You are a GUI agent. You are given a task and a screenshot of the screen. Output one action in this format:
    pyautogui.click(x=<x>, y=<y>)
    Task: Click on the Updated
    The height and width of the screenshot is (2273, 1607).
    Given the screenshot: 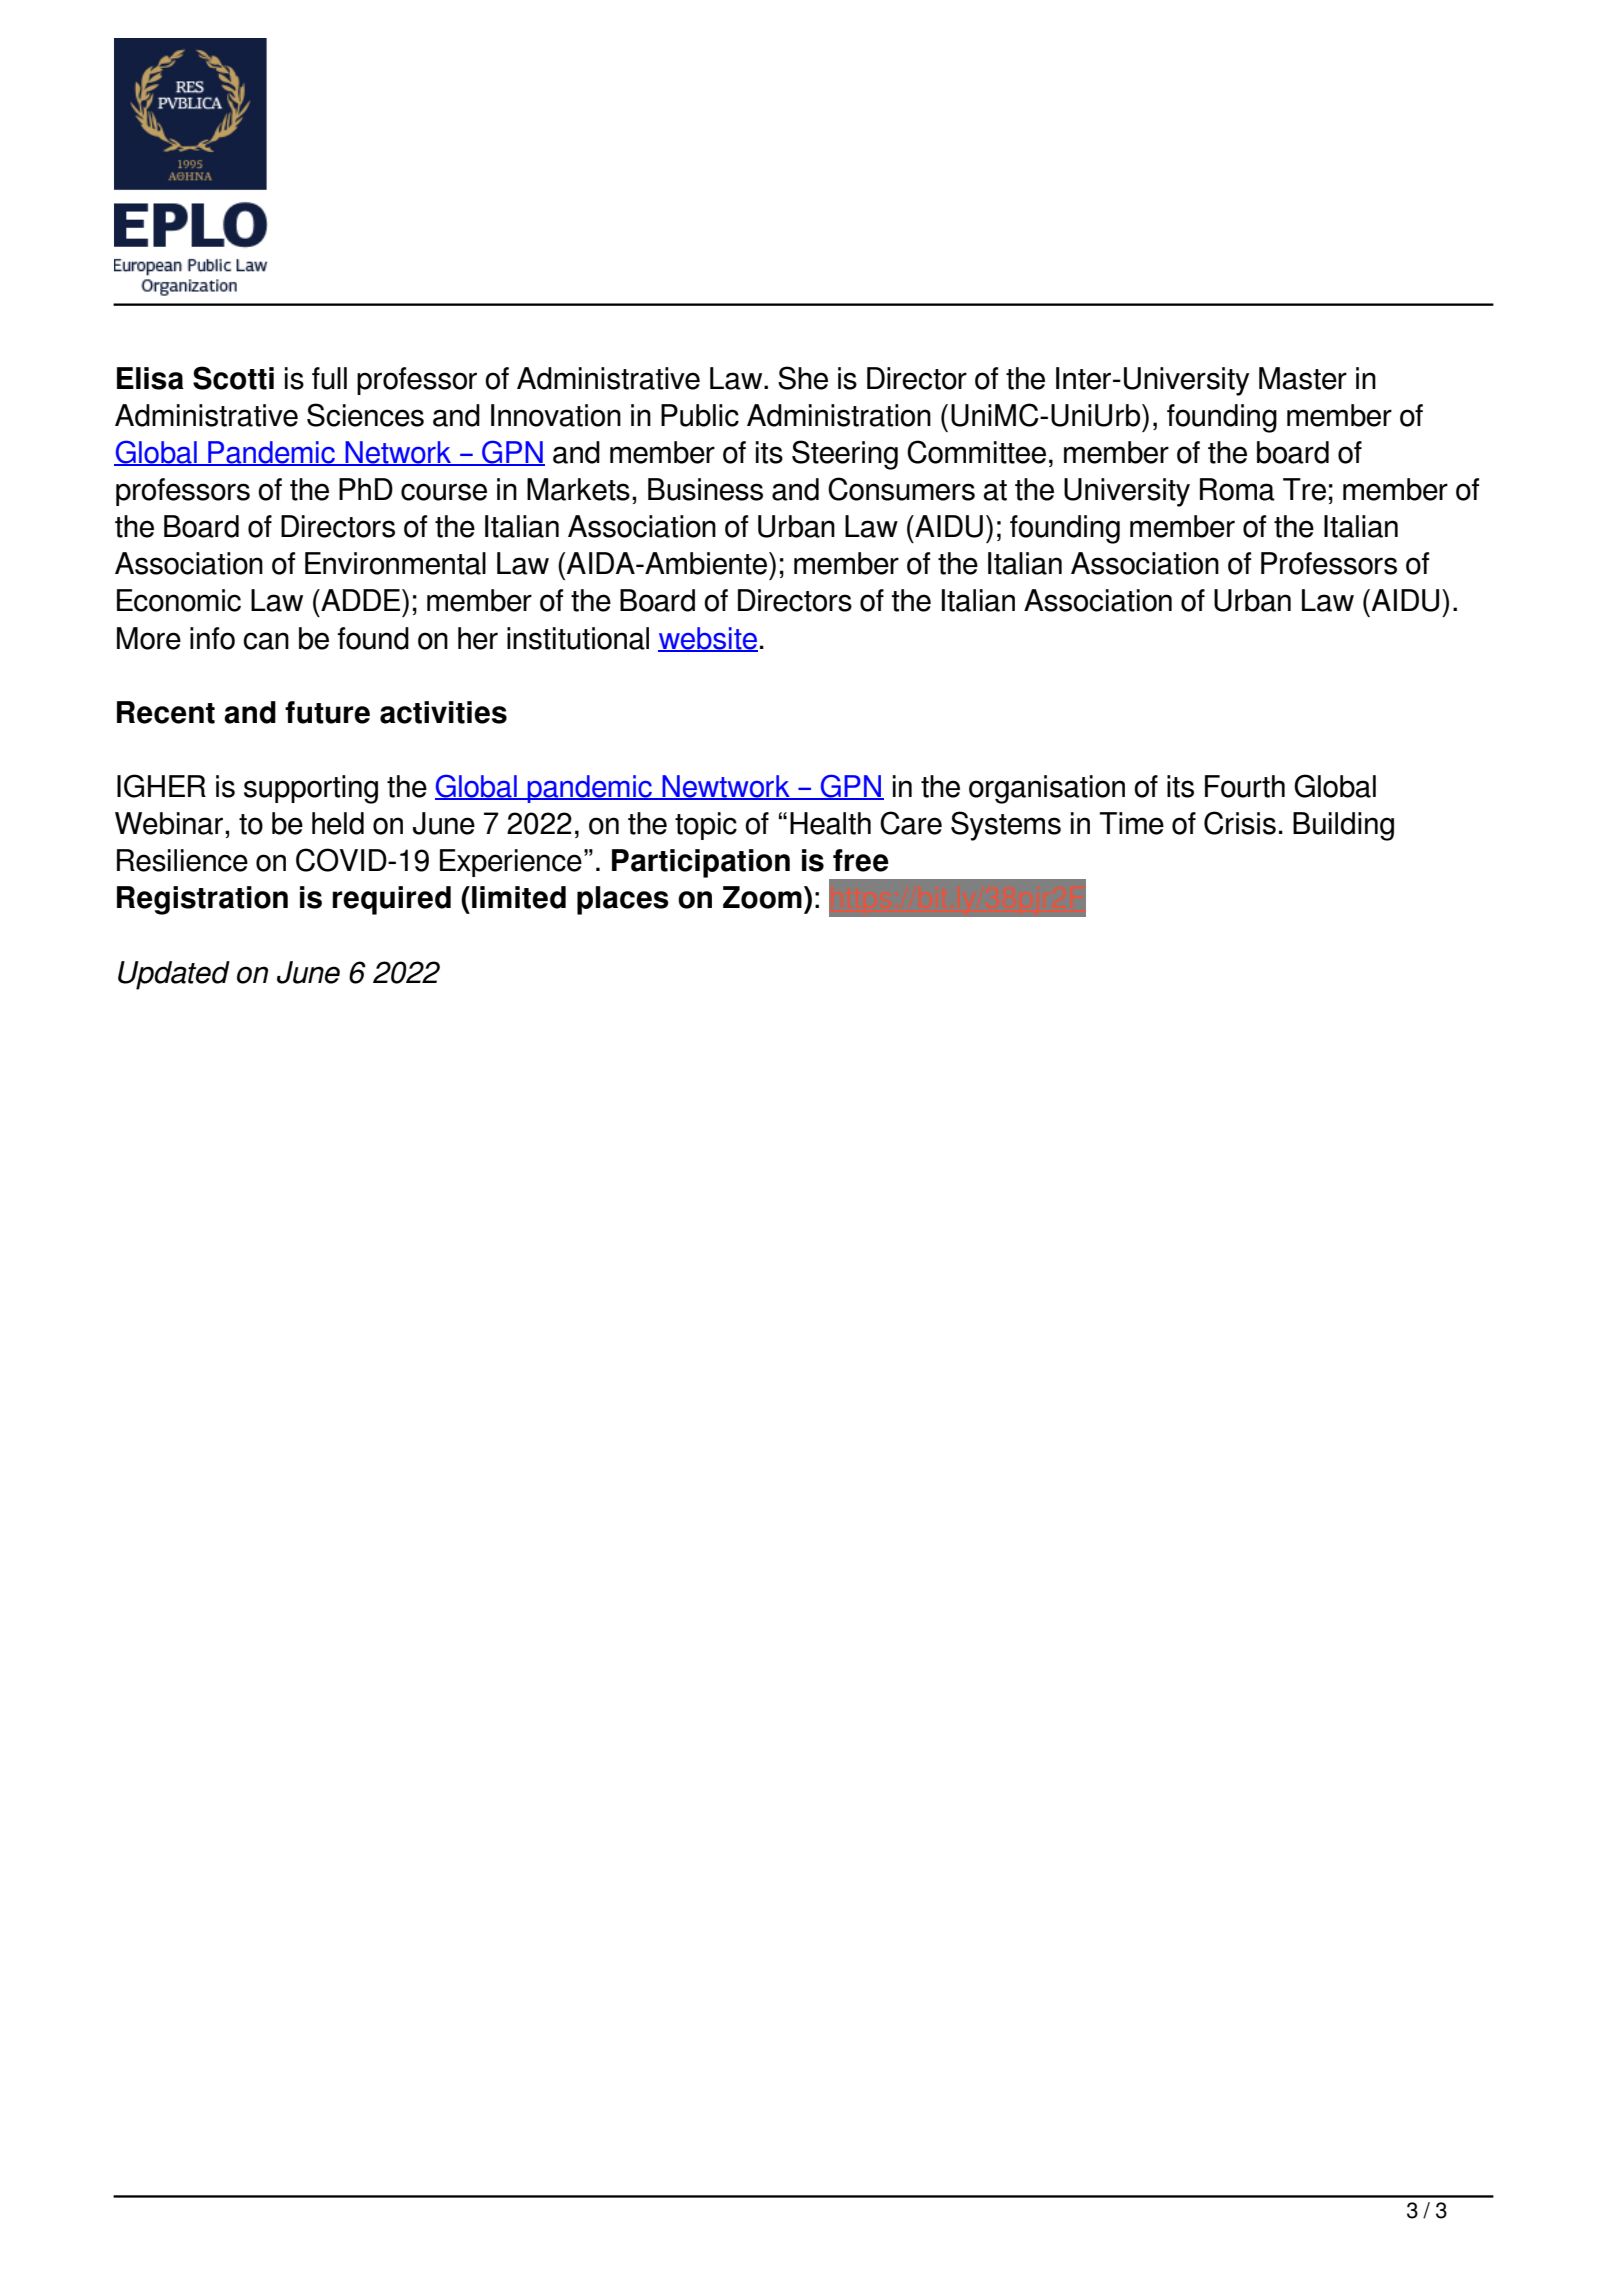 What is the action you would take?
    pyautogui.click(x=174, y=975)
